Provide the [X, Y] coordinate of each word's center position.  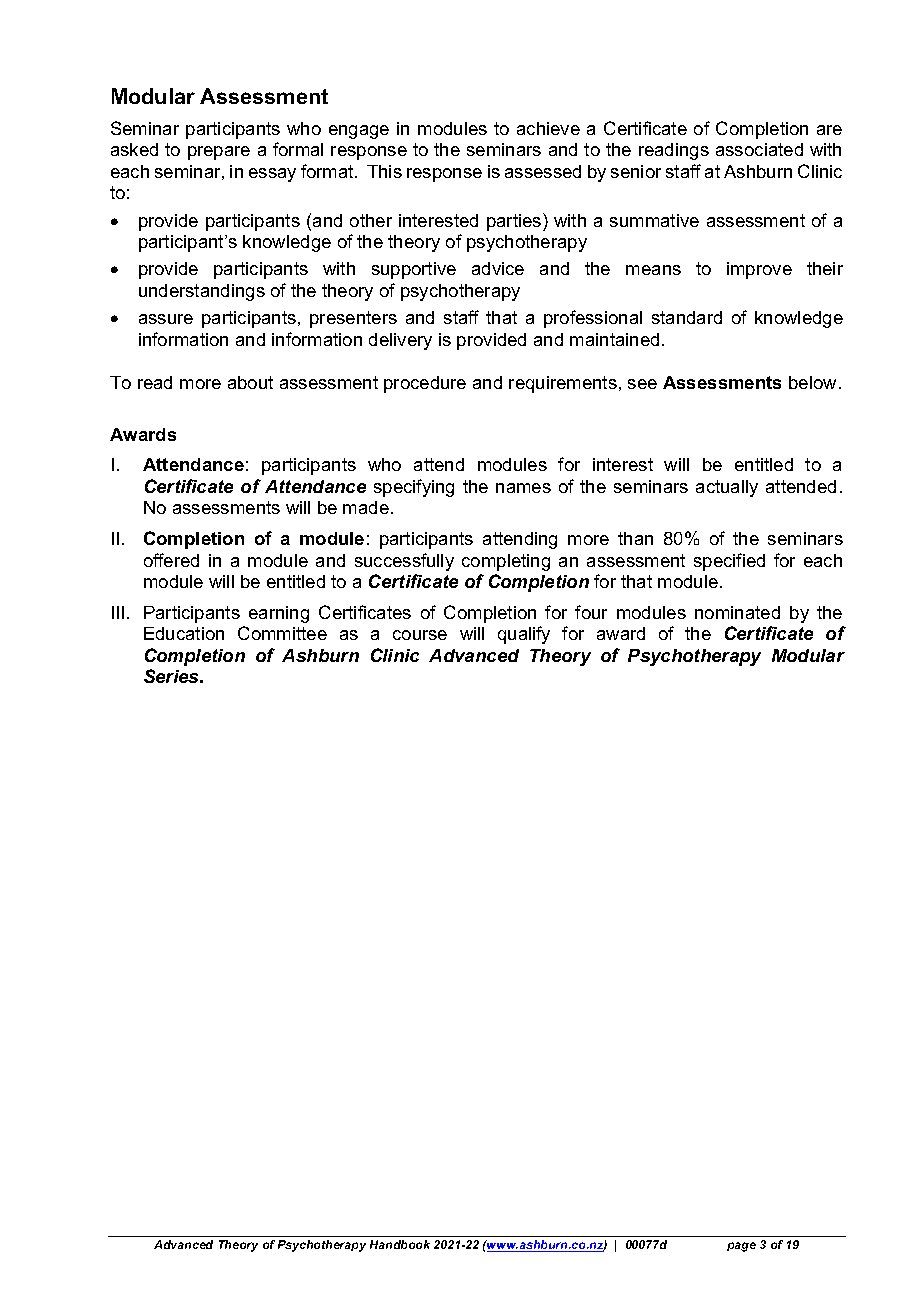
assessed [543, 171]
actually [727, 488]
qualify [524, 635]
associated [759, 149]
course [420, 635]
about [250, 382]
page [741, 1247]
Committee [282, 633]
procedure [425, 384]
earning [279, 614]
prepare [219, 153]
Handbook [400, 1244]
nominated [737, 612]
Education [184, 633]
